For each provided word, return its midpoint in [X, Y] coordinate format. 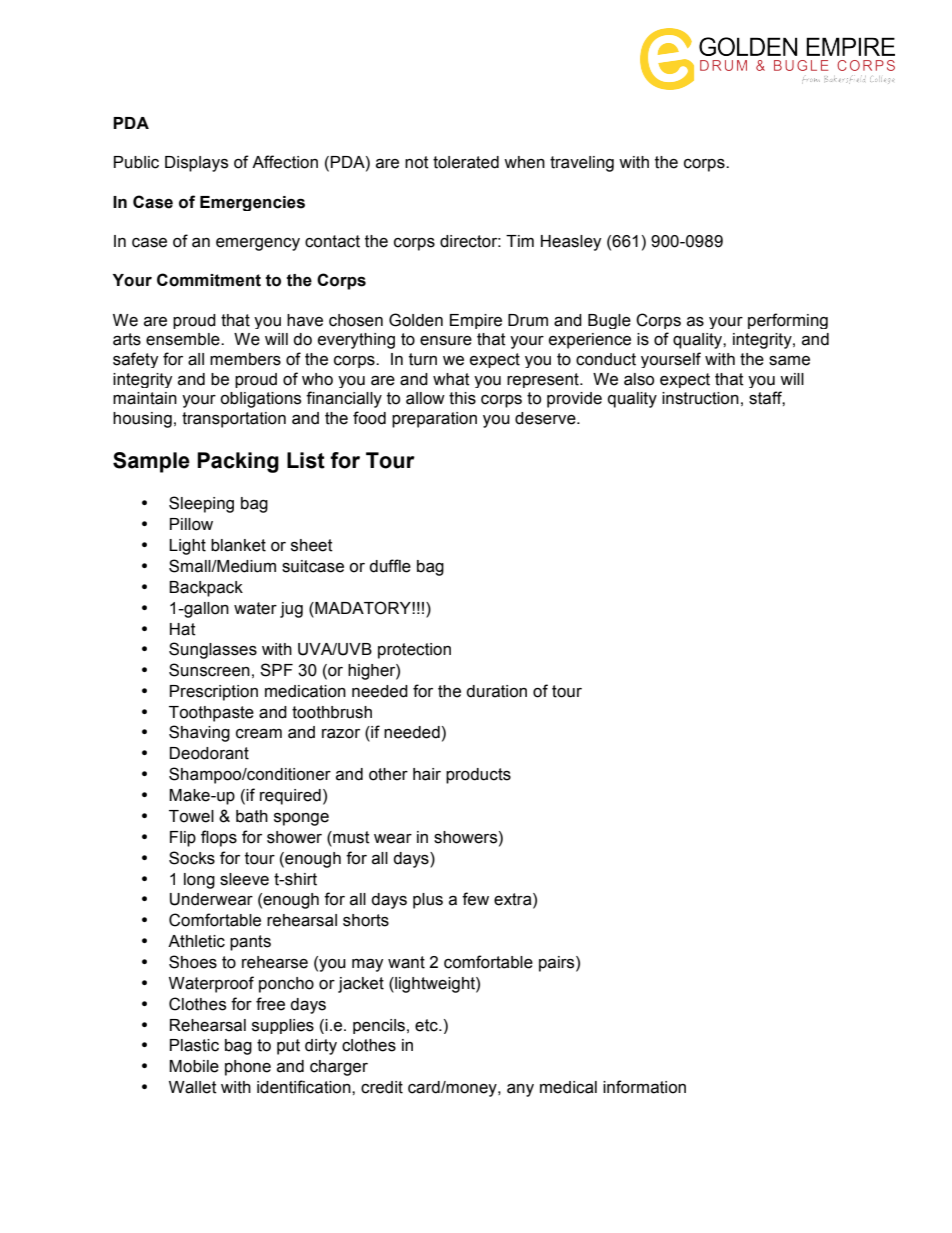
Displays [196, 164]
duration [496, 691]
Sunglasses [213, 650]
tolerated [466, 162]
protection [414, 651]
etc [427, 1025]
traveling [582, 164]
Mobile [194, 1066]
